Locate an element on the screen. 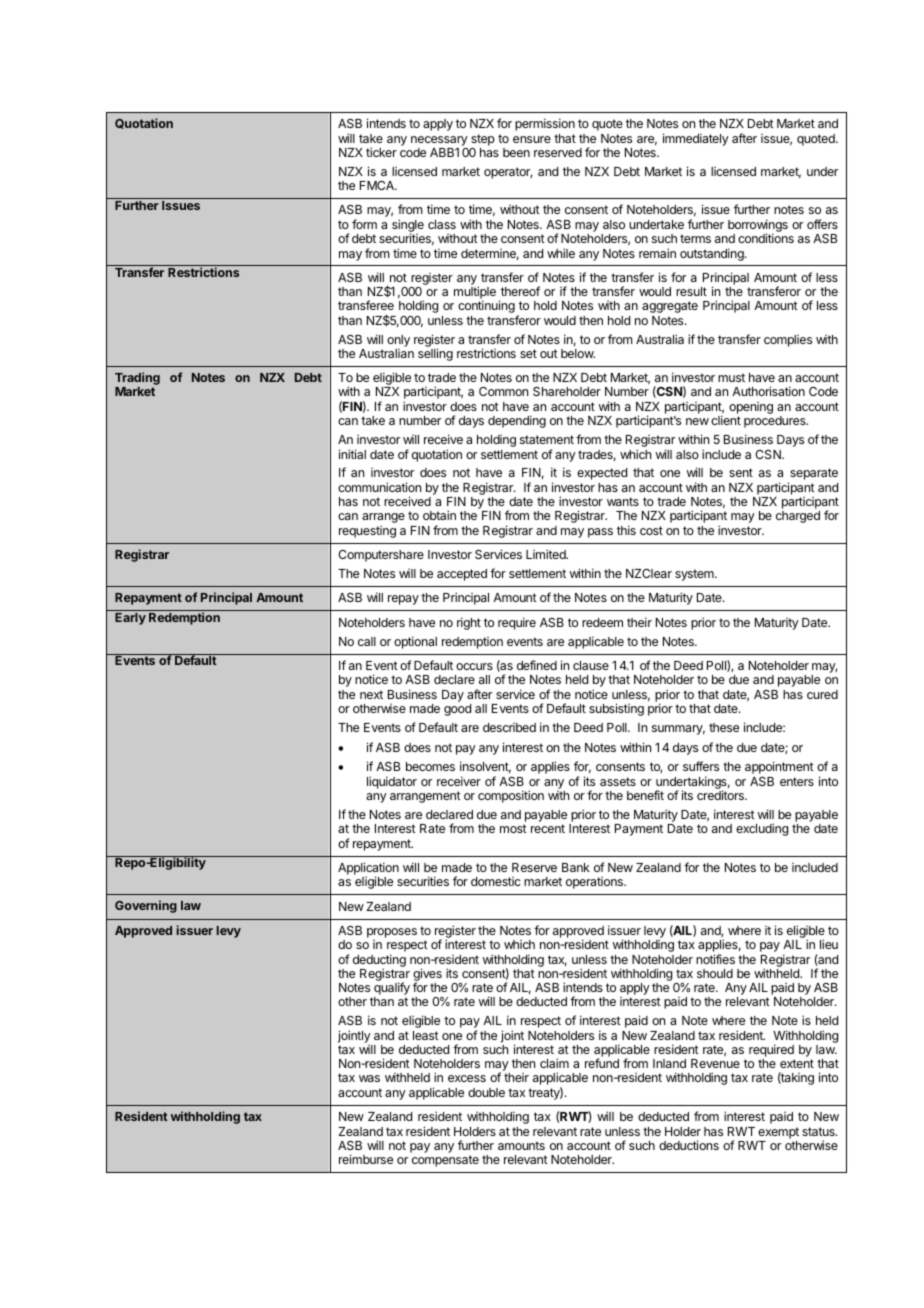  Early is located at coordinates (130, 619).
